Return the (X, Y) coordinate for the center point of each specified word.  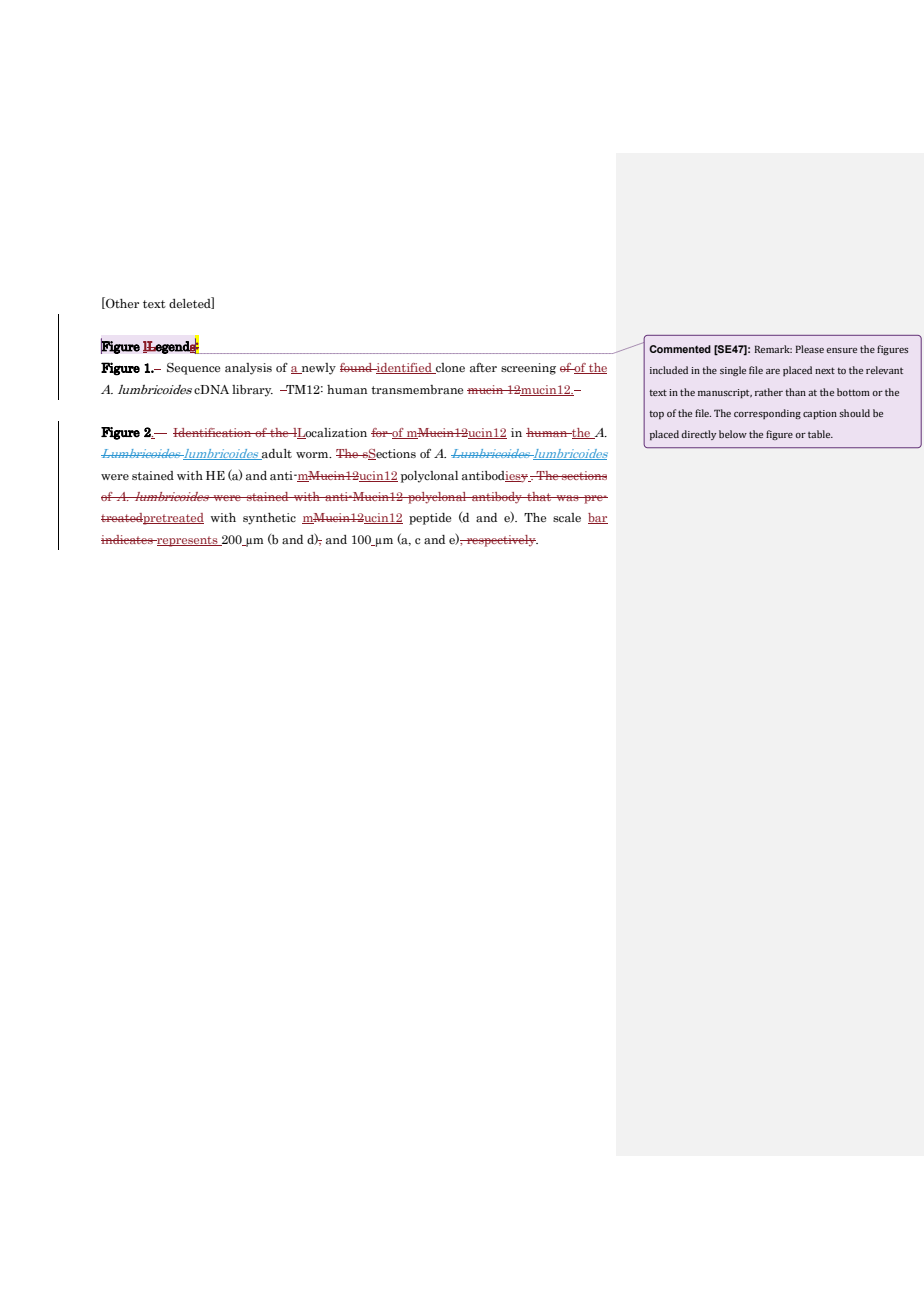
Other (121, 303)
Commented (680, 349)
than (795, 392)
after (483, 367)
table (820, 434)
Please (810, 349)
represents (187, 541)
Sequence (193, 369)
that (539, 496)
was (567, 498)
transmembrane (417, 390)
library (252, 391)
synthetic (269, 519)
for (380, 432)
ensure (841, 350)
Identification (213, 432)
